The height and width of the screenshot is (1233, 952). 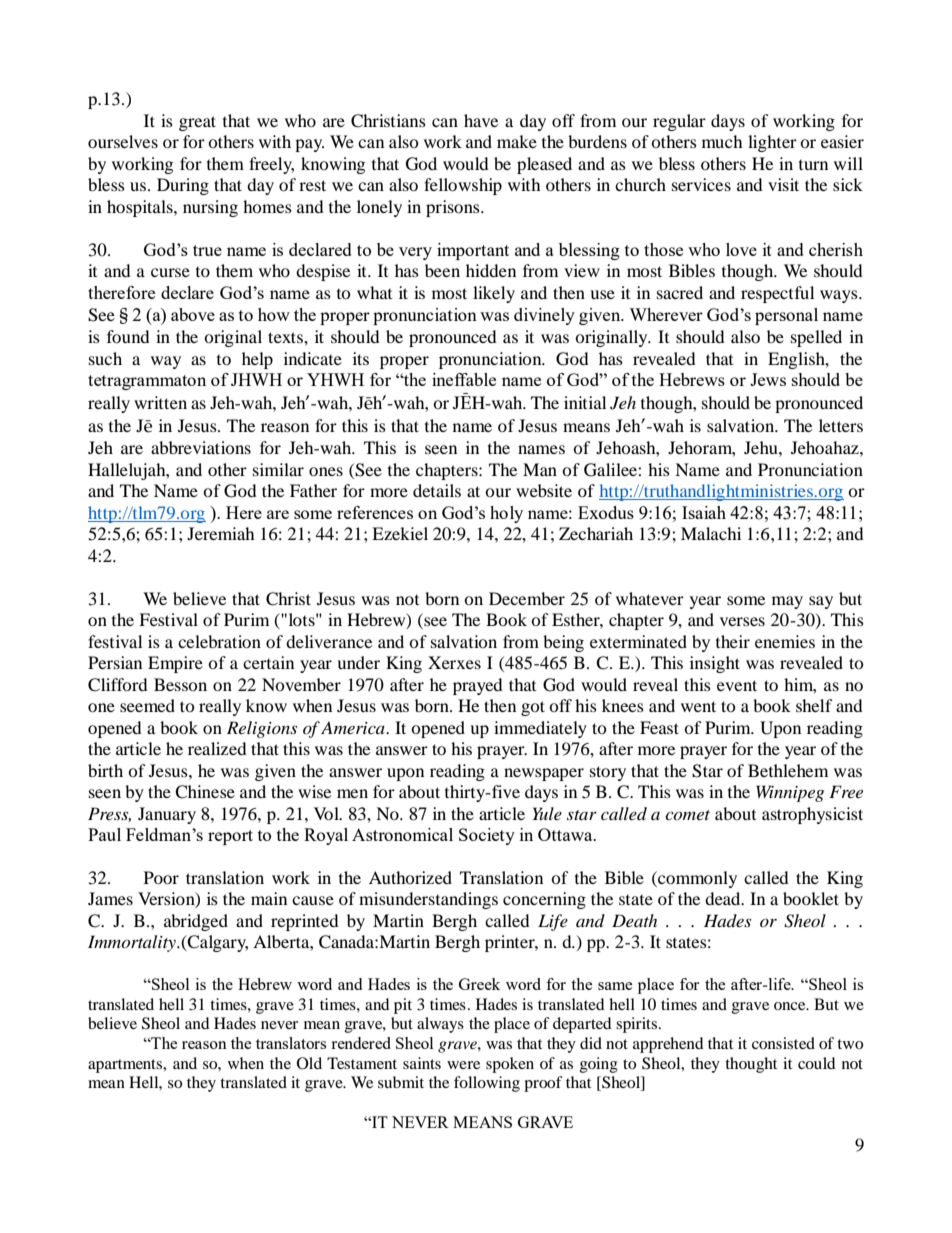 What do you see at coordinates (160, 402) in the screenshot?
I see `written` at bounding box center [160, 402].
